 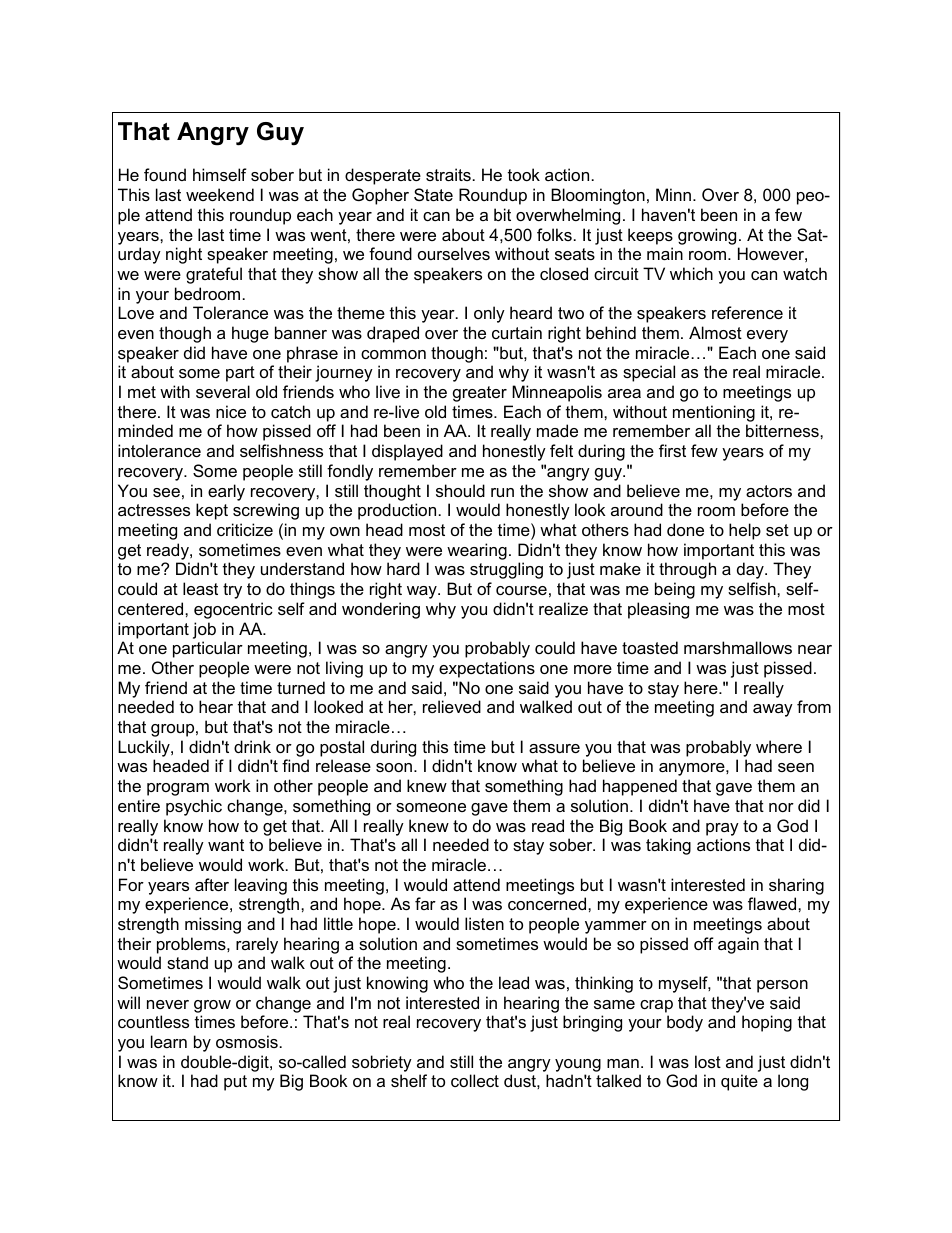 I want to click on should, so click(x=460, y=490).
